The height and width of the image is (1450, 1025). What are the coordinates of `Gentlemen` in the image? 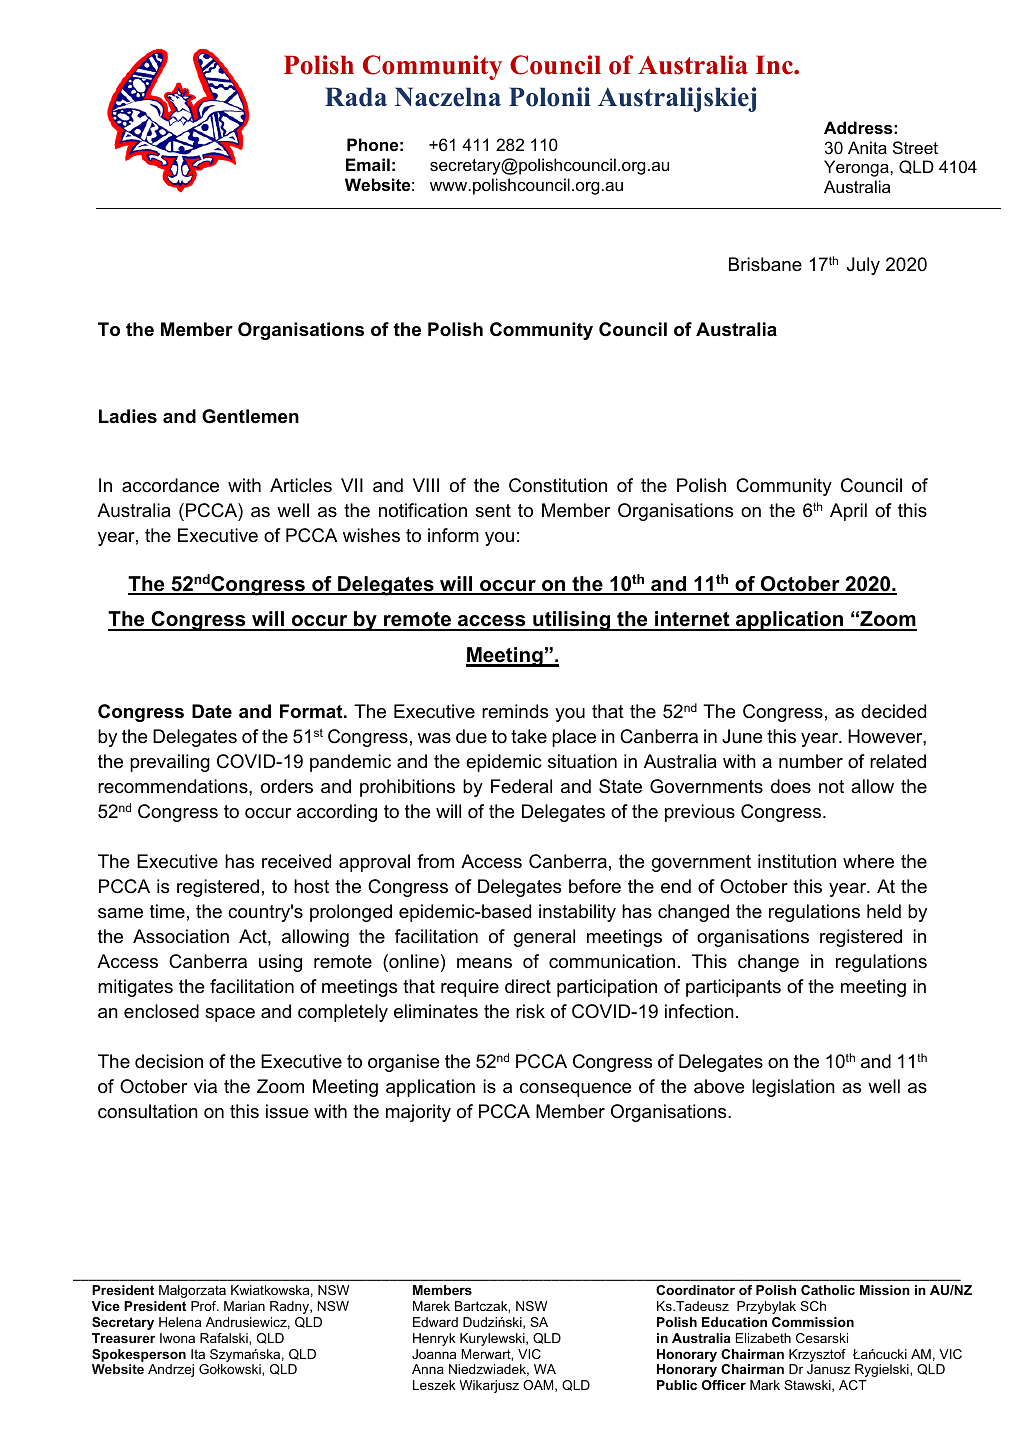 It's located at (250, 416).
